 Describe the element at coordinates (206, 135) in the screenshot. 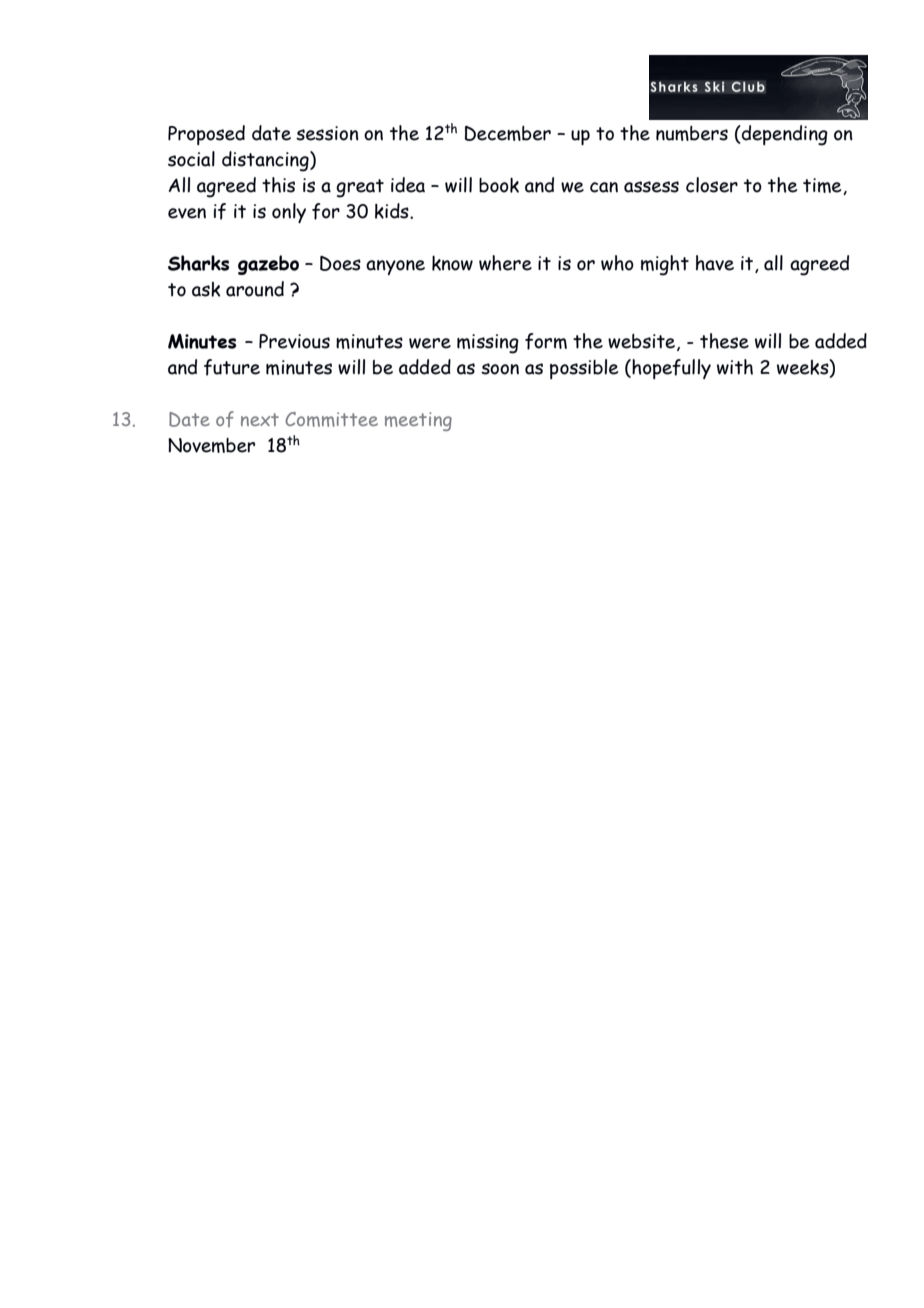

I see `Proposed` at that location.
